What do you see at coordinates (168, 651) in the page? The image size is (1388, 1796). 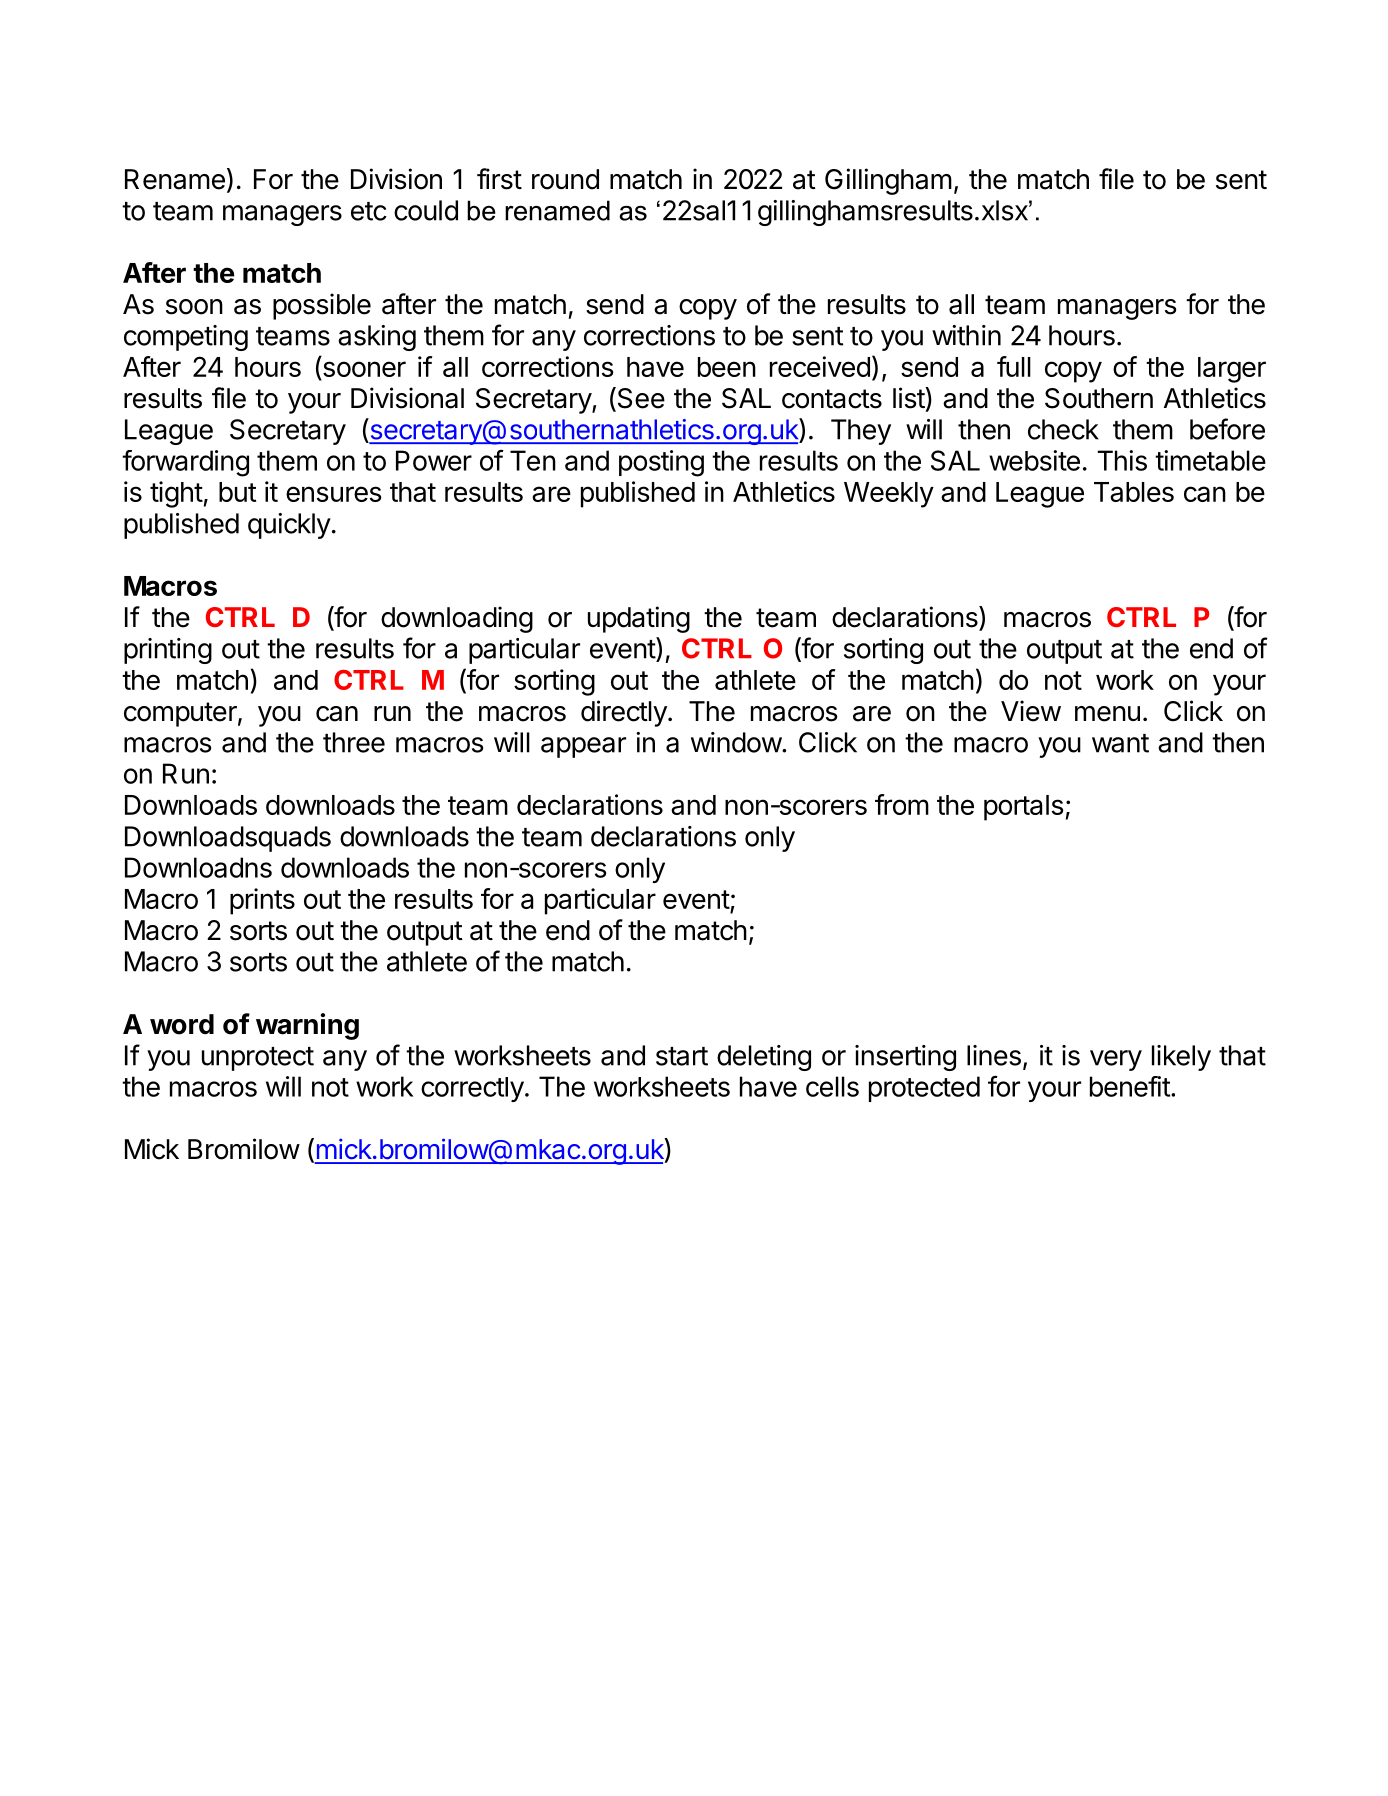 I see `printing` at bounding box center [168, 651].
